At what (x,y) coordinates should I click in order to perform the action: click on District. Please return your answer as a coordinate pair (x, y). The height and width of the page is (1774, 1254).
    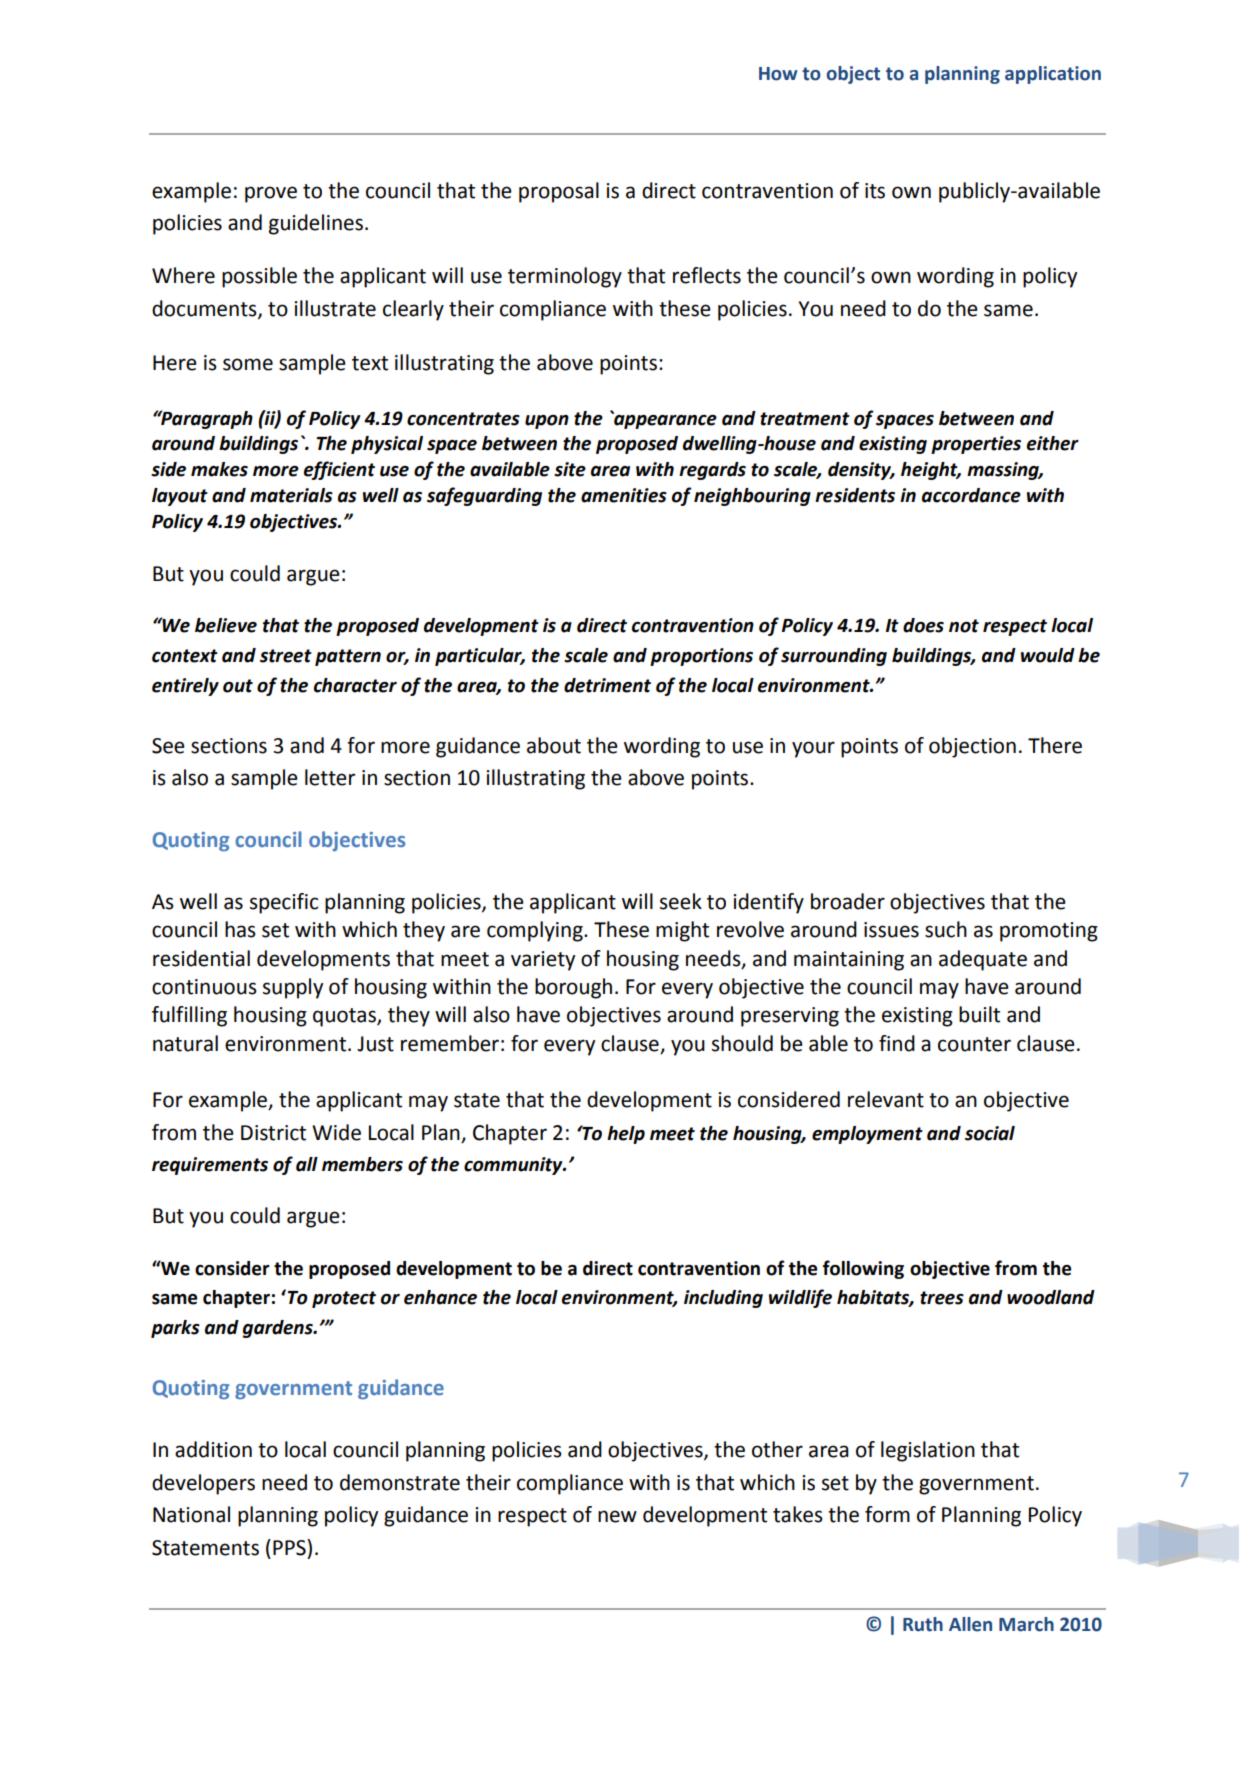
    Looking at the image, I should click on (273, 1133).
